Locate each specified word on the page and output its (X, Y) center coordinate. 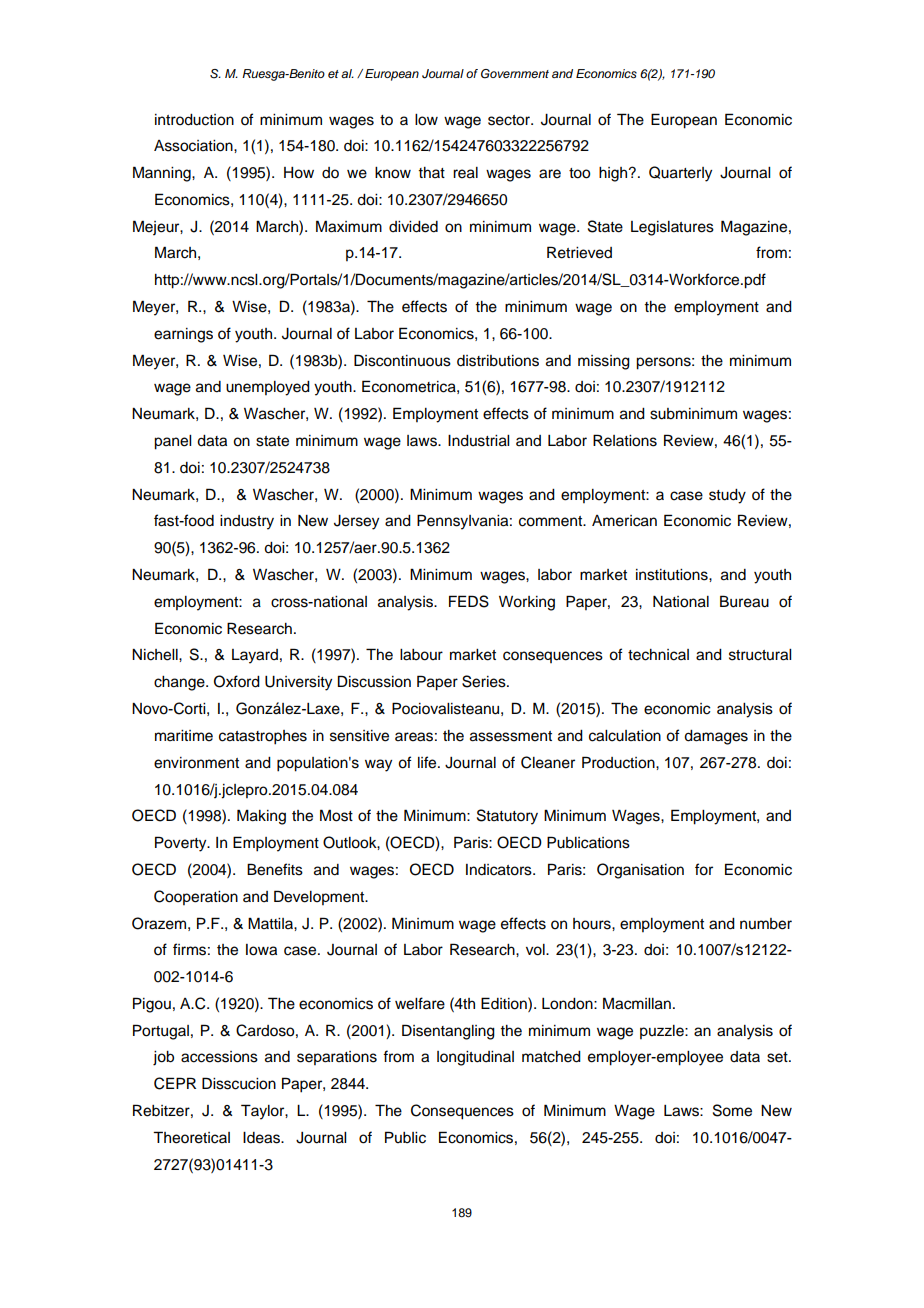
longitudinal (475, 1058)
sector (510, 120)
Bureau (744, 601)
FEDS (469, 601)
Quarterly (680, 174)
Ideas (262, 1138)
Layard (255, 656)
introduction (194, 120)
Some (732, 1110)
